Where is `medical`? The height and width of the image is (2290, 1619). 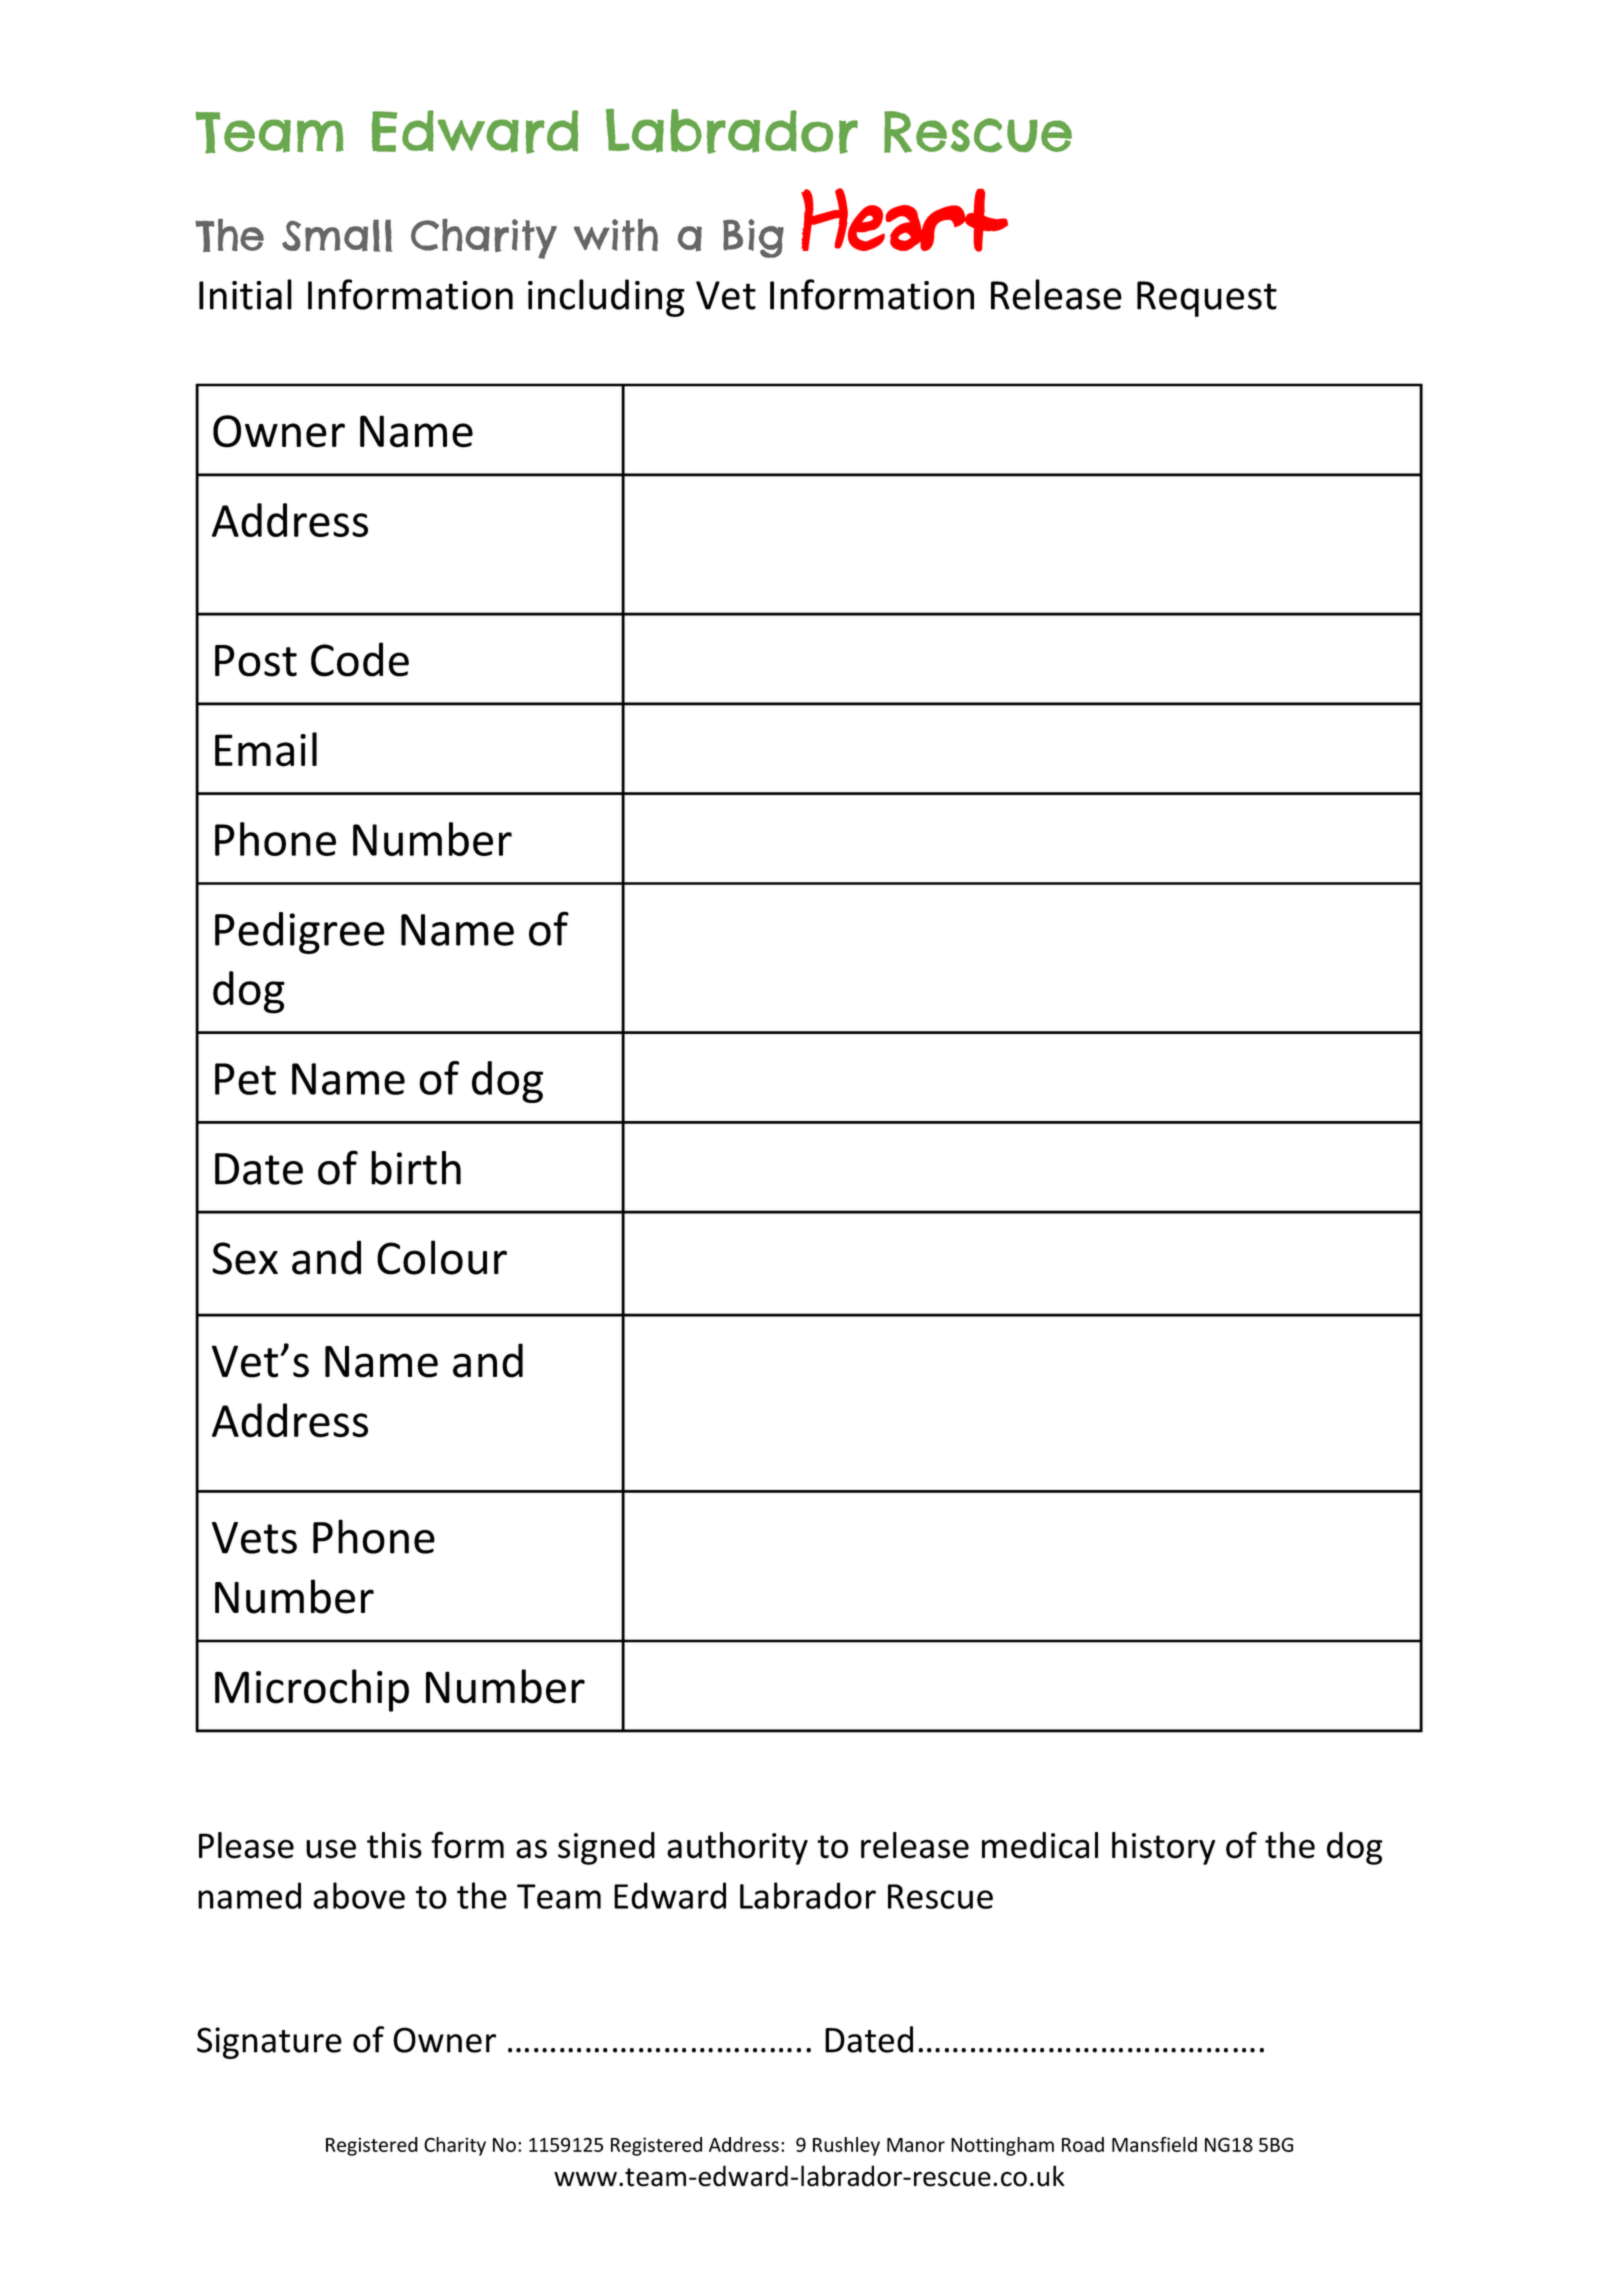 medical is located at coordinates (1040, 1845).
